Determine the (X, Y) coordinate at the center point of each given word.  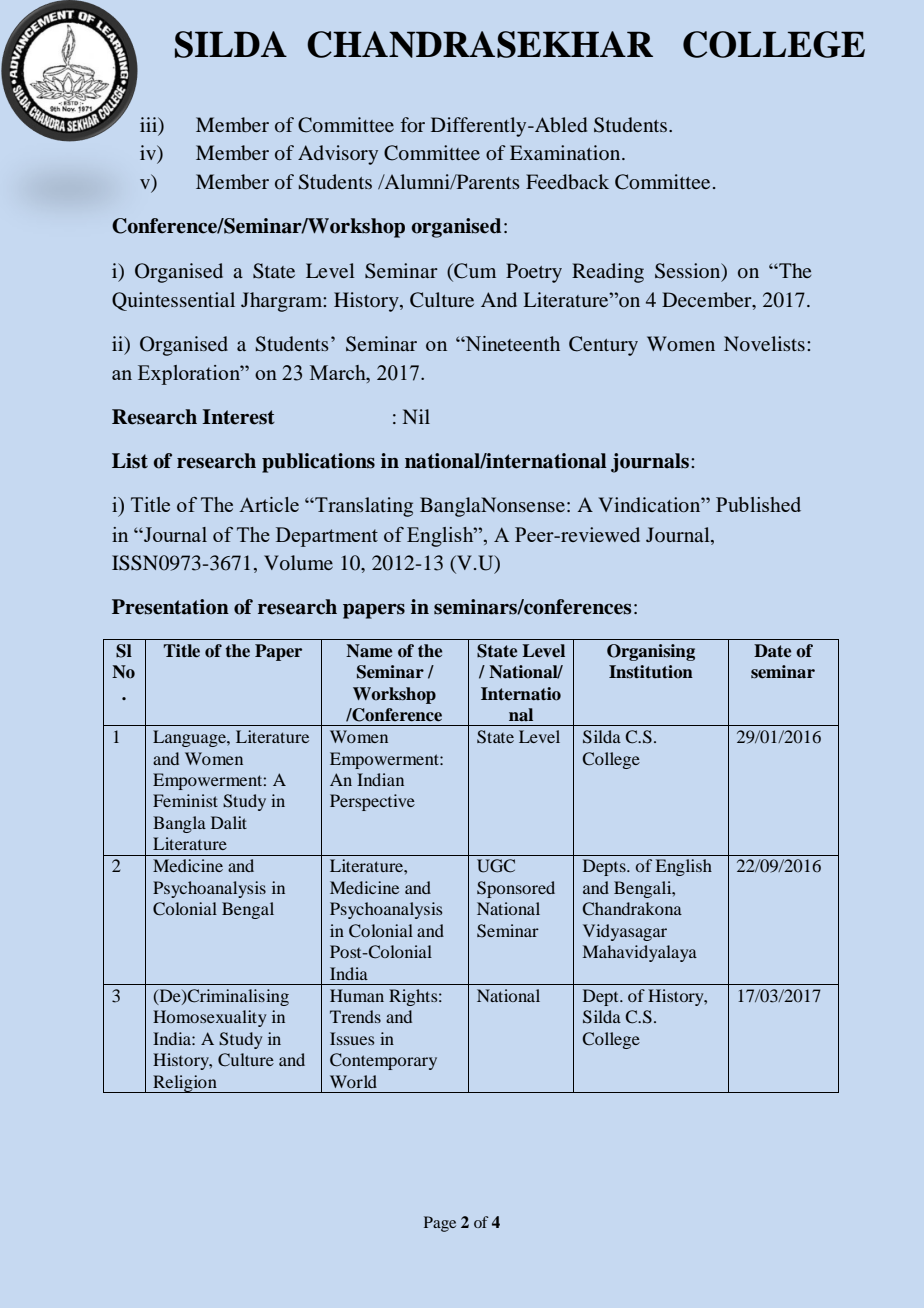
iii (150, 125)
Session (689, 272)
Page (440, 1224)
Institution (651, 672)
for (413, 124)
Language (190, 738)
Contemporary (383, 1061)
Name (369, 651)
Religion (185, 1084)
